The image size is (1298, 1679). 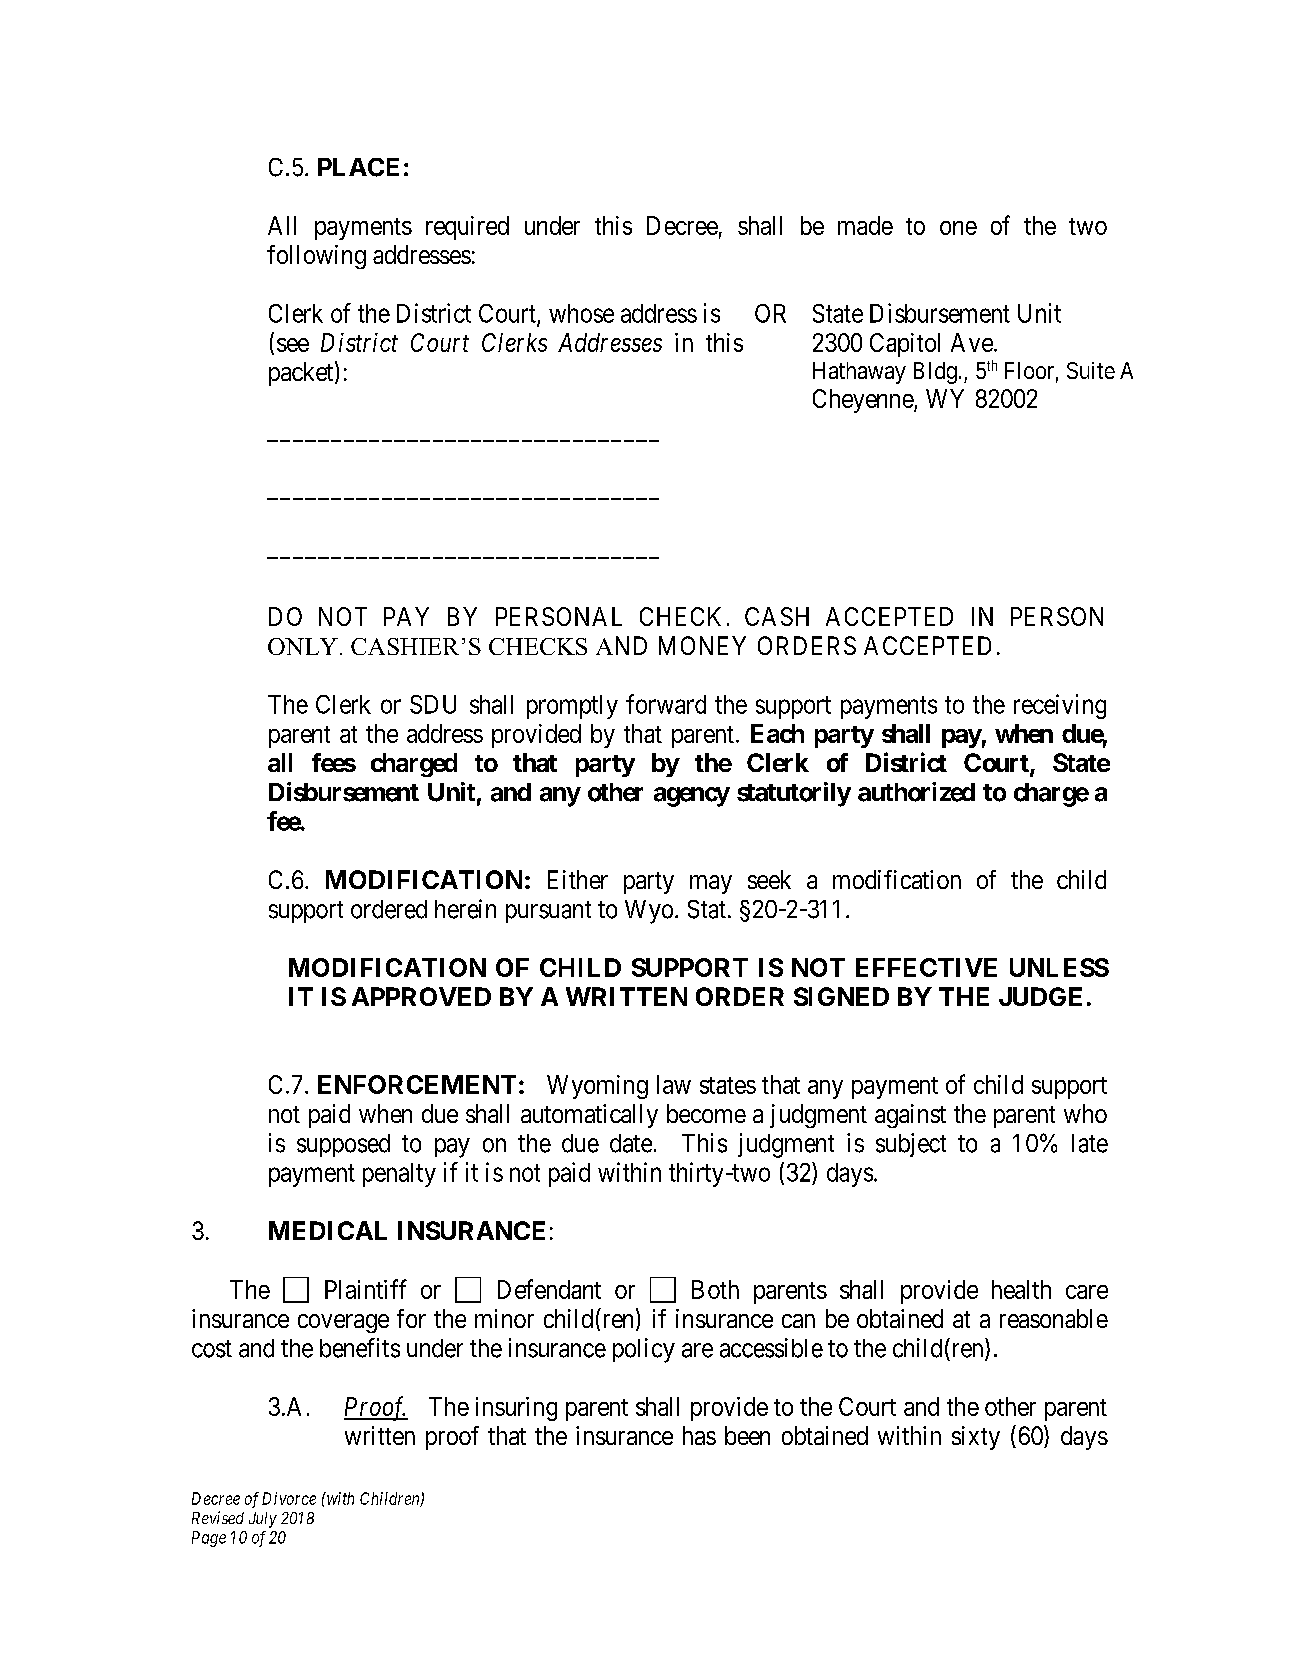 I want to click on herein, so click(x=465, y=909).
